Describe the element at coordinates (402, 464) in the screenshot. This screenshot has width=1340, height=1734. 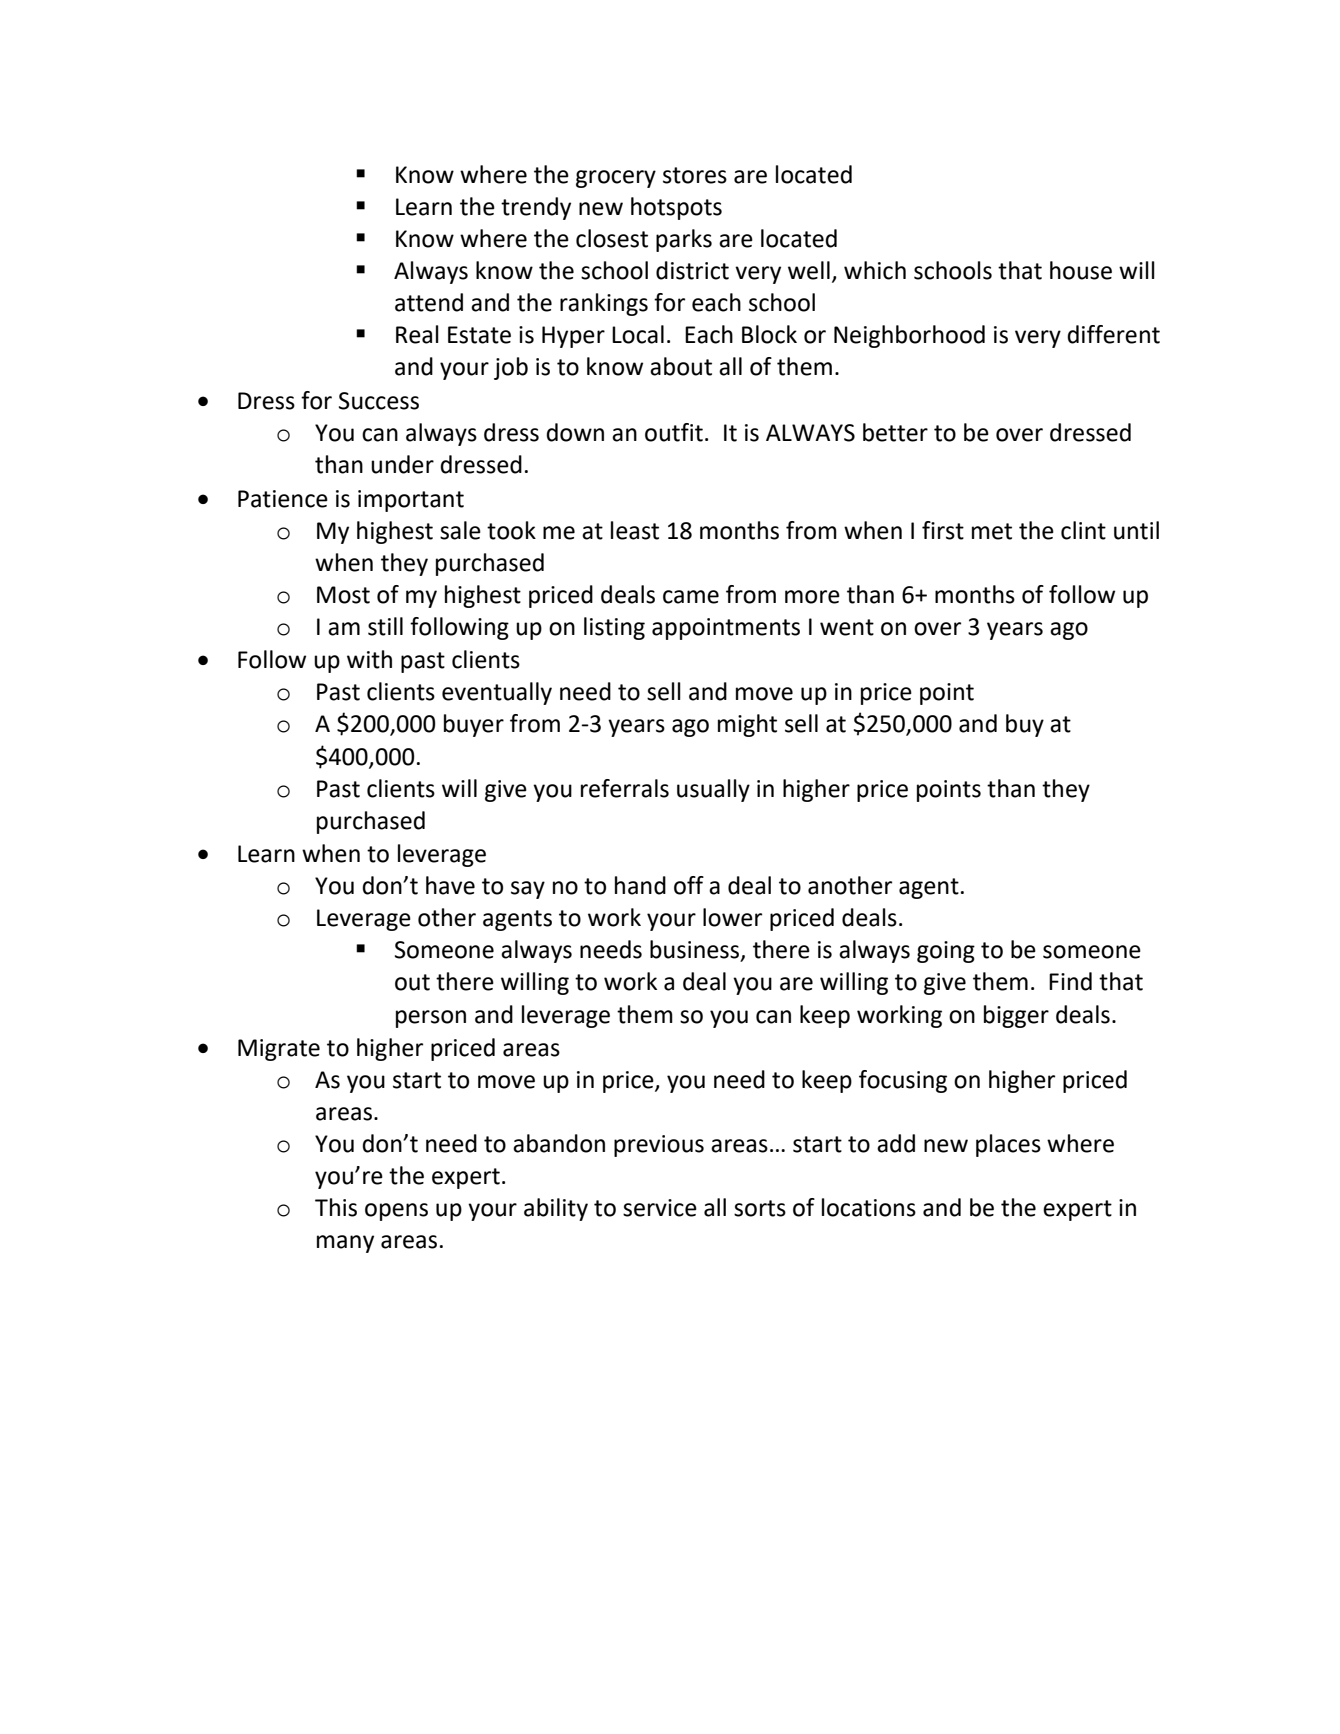
I see `under` at that location.
